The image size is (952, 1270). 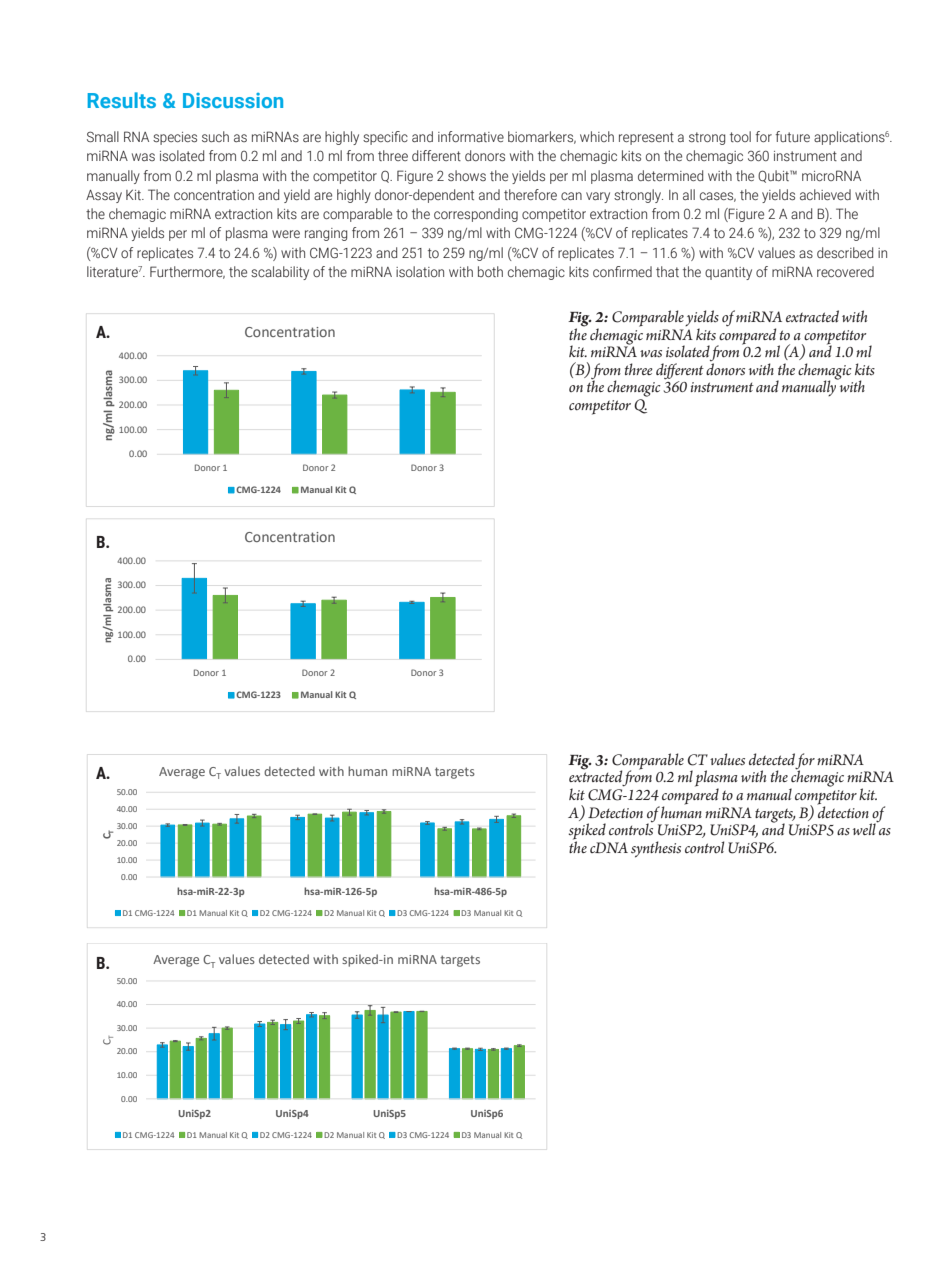 I want to click on synthesis, so click(x=656, y=849).
